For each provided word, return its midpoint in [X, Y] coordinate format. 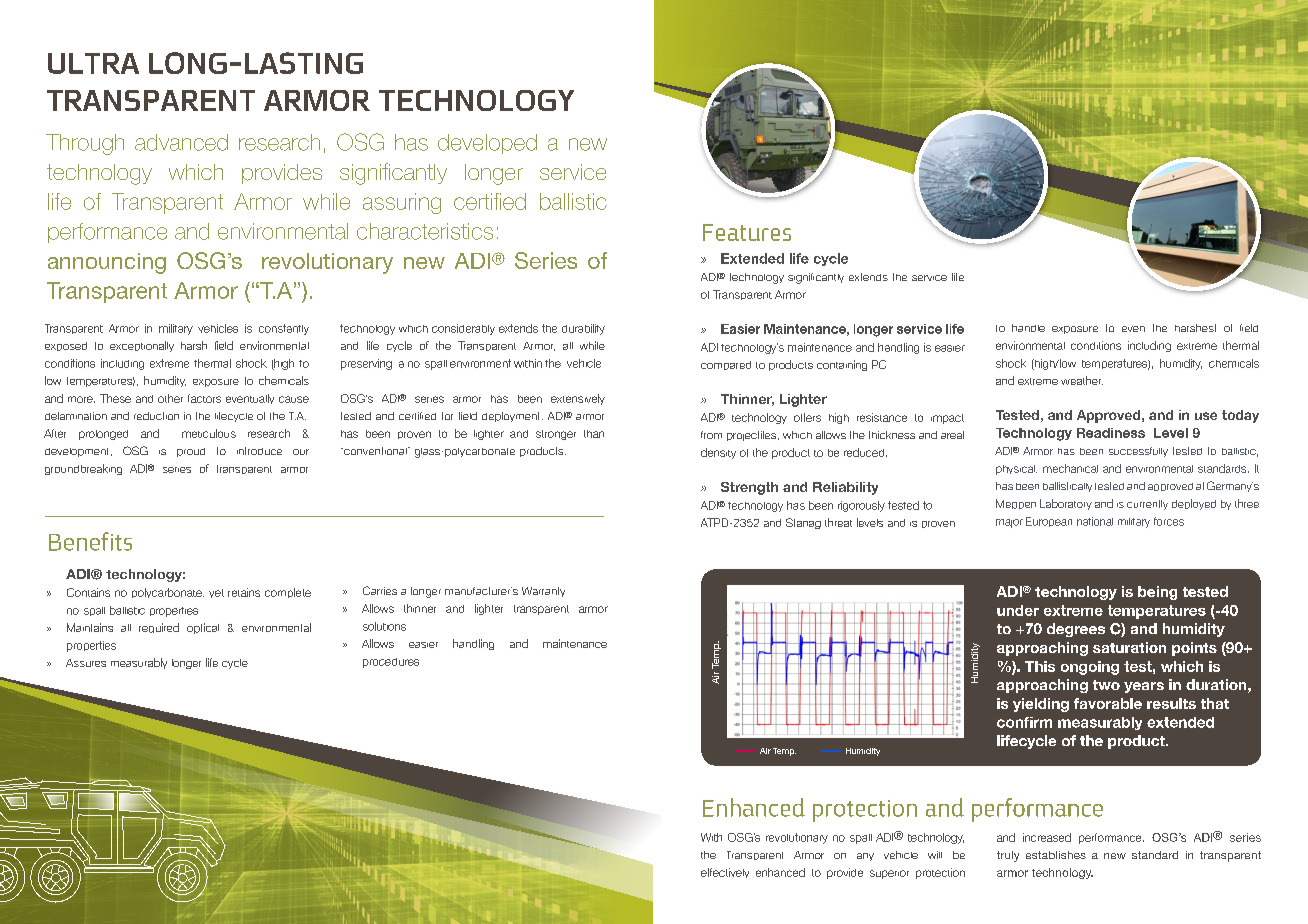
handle [1028, 328]
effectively [725, 873]
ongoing [1090, 668]
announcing [107, 263]
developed [487, 144]
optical [203, 628]
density [718, 453]
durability [583, 329]
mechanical [1070, 468]
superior [889, 874]
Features [747, 232]
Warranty [543, 592]
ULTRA [93, 63]
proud [191, 452]
